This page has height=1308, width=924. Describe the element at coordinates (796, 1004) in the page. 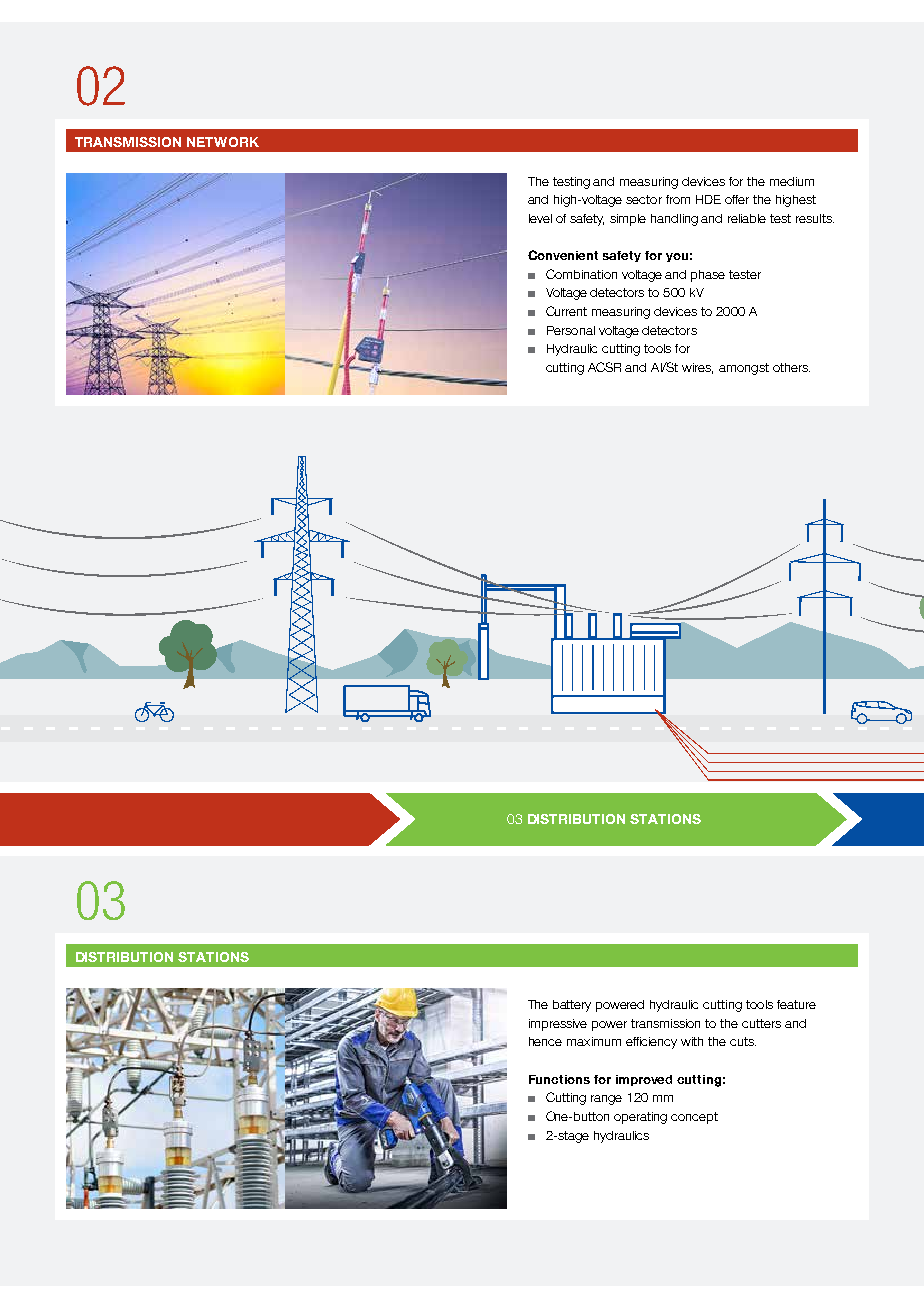

I see `feature` at that location.
